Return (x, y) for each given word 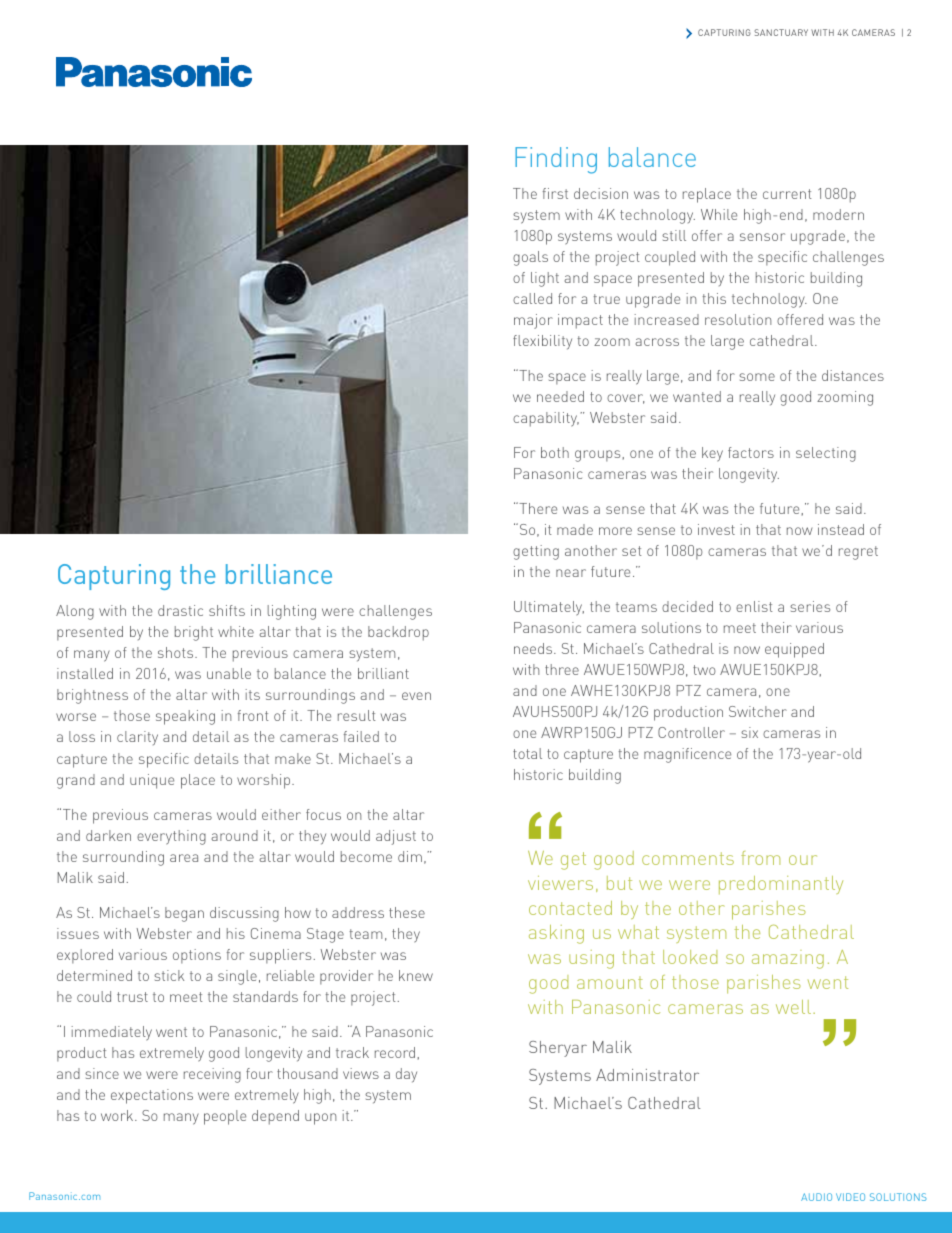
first (555, 193)
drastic (180, 610)
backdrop (398, 633)
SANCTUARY (781, 32)
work (118, 1115)
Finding (556, 160)
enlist (754, 606)
